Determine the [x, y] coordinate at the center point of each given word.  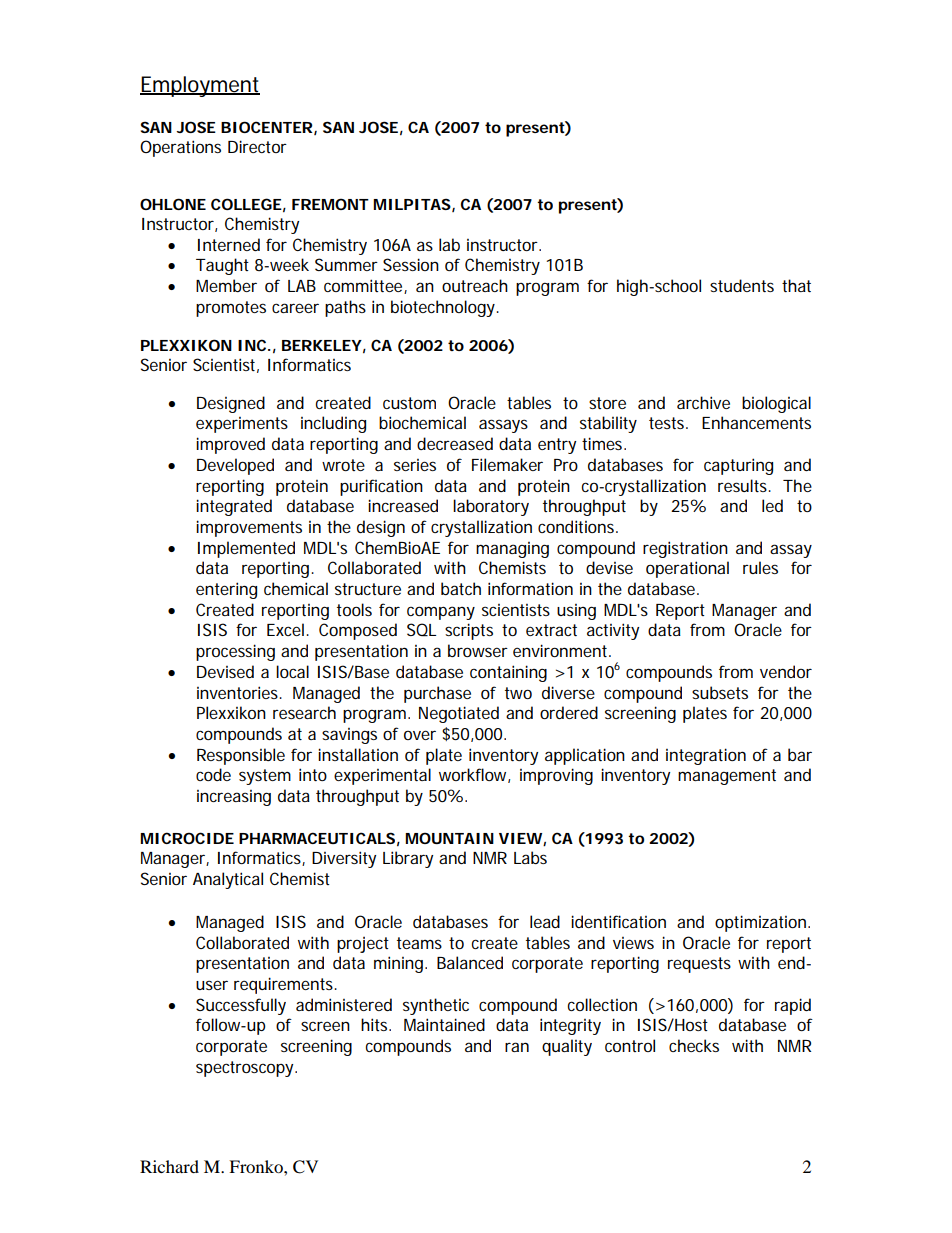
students [742, 285]
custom [409, 403]
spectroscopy [244, 1069]
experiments [242, 425]
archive [703, 402]
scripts [469, 631]
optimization [760, 923]
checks [694, 1045]
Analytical [228, 880]
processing [235, 652]
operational [687, 569]
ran [517, 1047]
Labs [530, 857]
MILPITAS [412, 204]
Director [257, 146]
